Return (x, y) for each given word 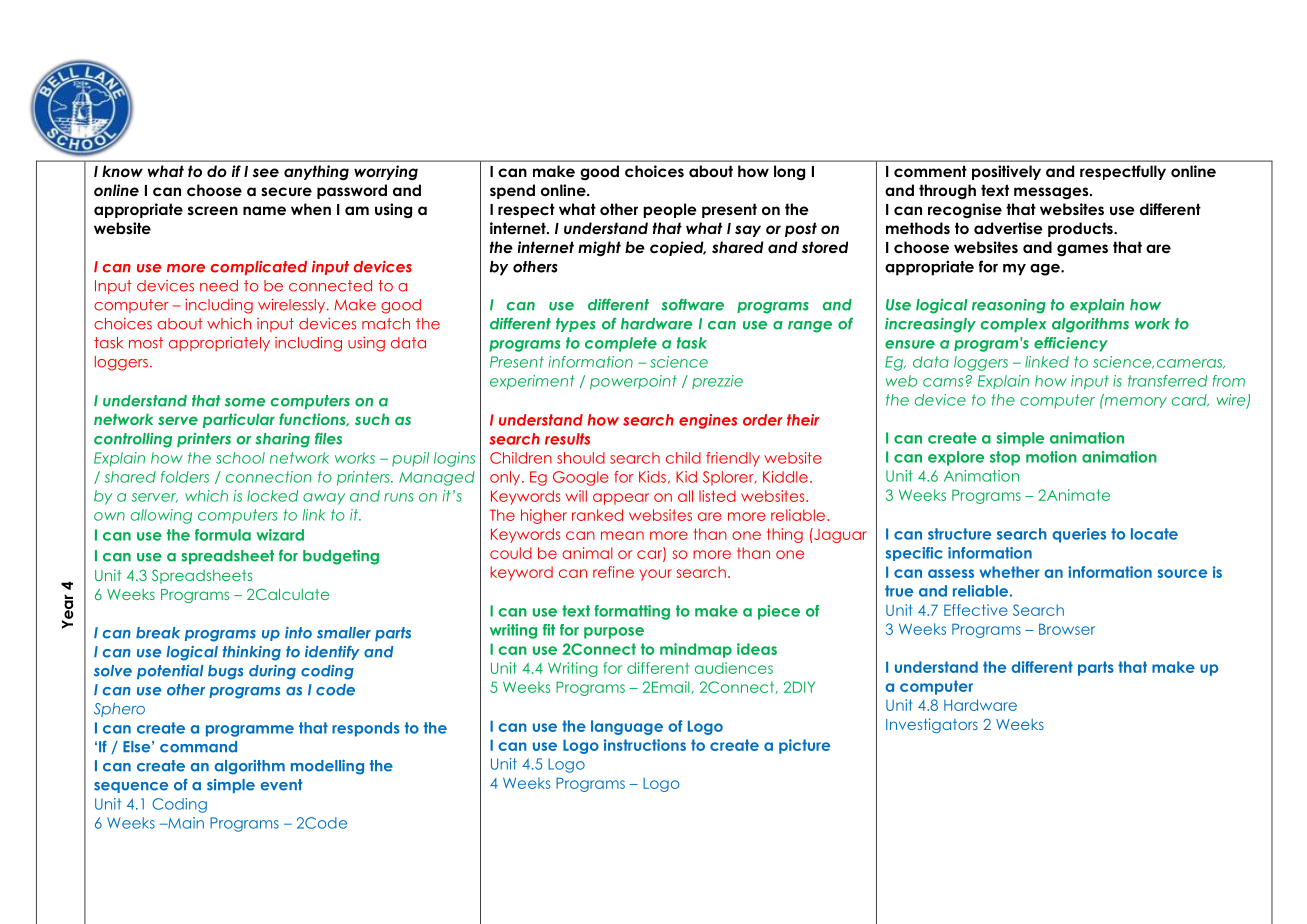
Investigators (932, 725)
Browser (1067, 629)
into (298, 633)
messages (1052, 193)
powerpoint (633, 382)
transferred (1167, 381)
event (281, 785)
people (670, 210)
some (245, 402)
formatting (632, 612)
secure (286, 192)
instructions (645, 745)
